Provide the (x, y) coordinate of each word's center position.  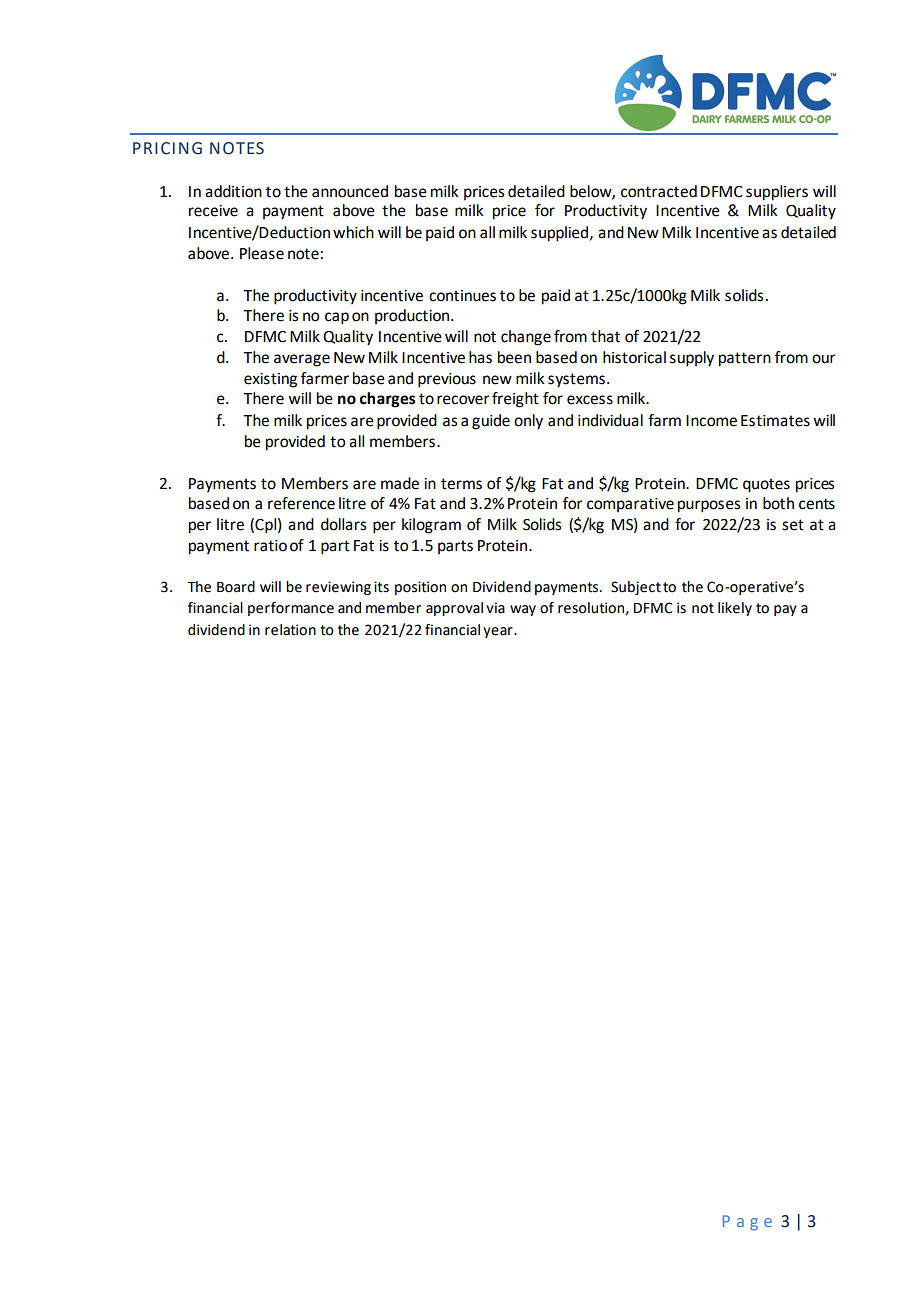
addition (233, 191)
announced (350, 191)
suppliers (777, 193)
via (495, 608)
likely (735, 609)
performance (291, 609)
